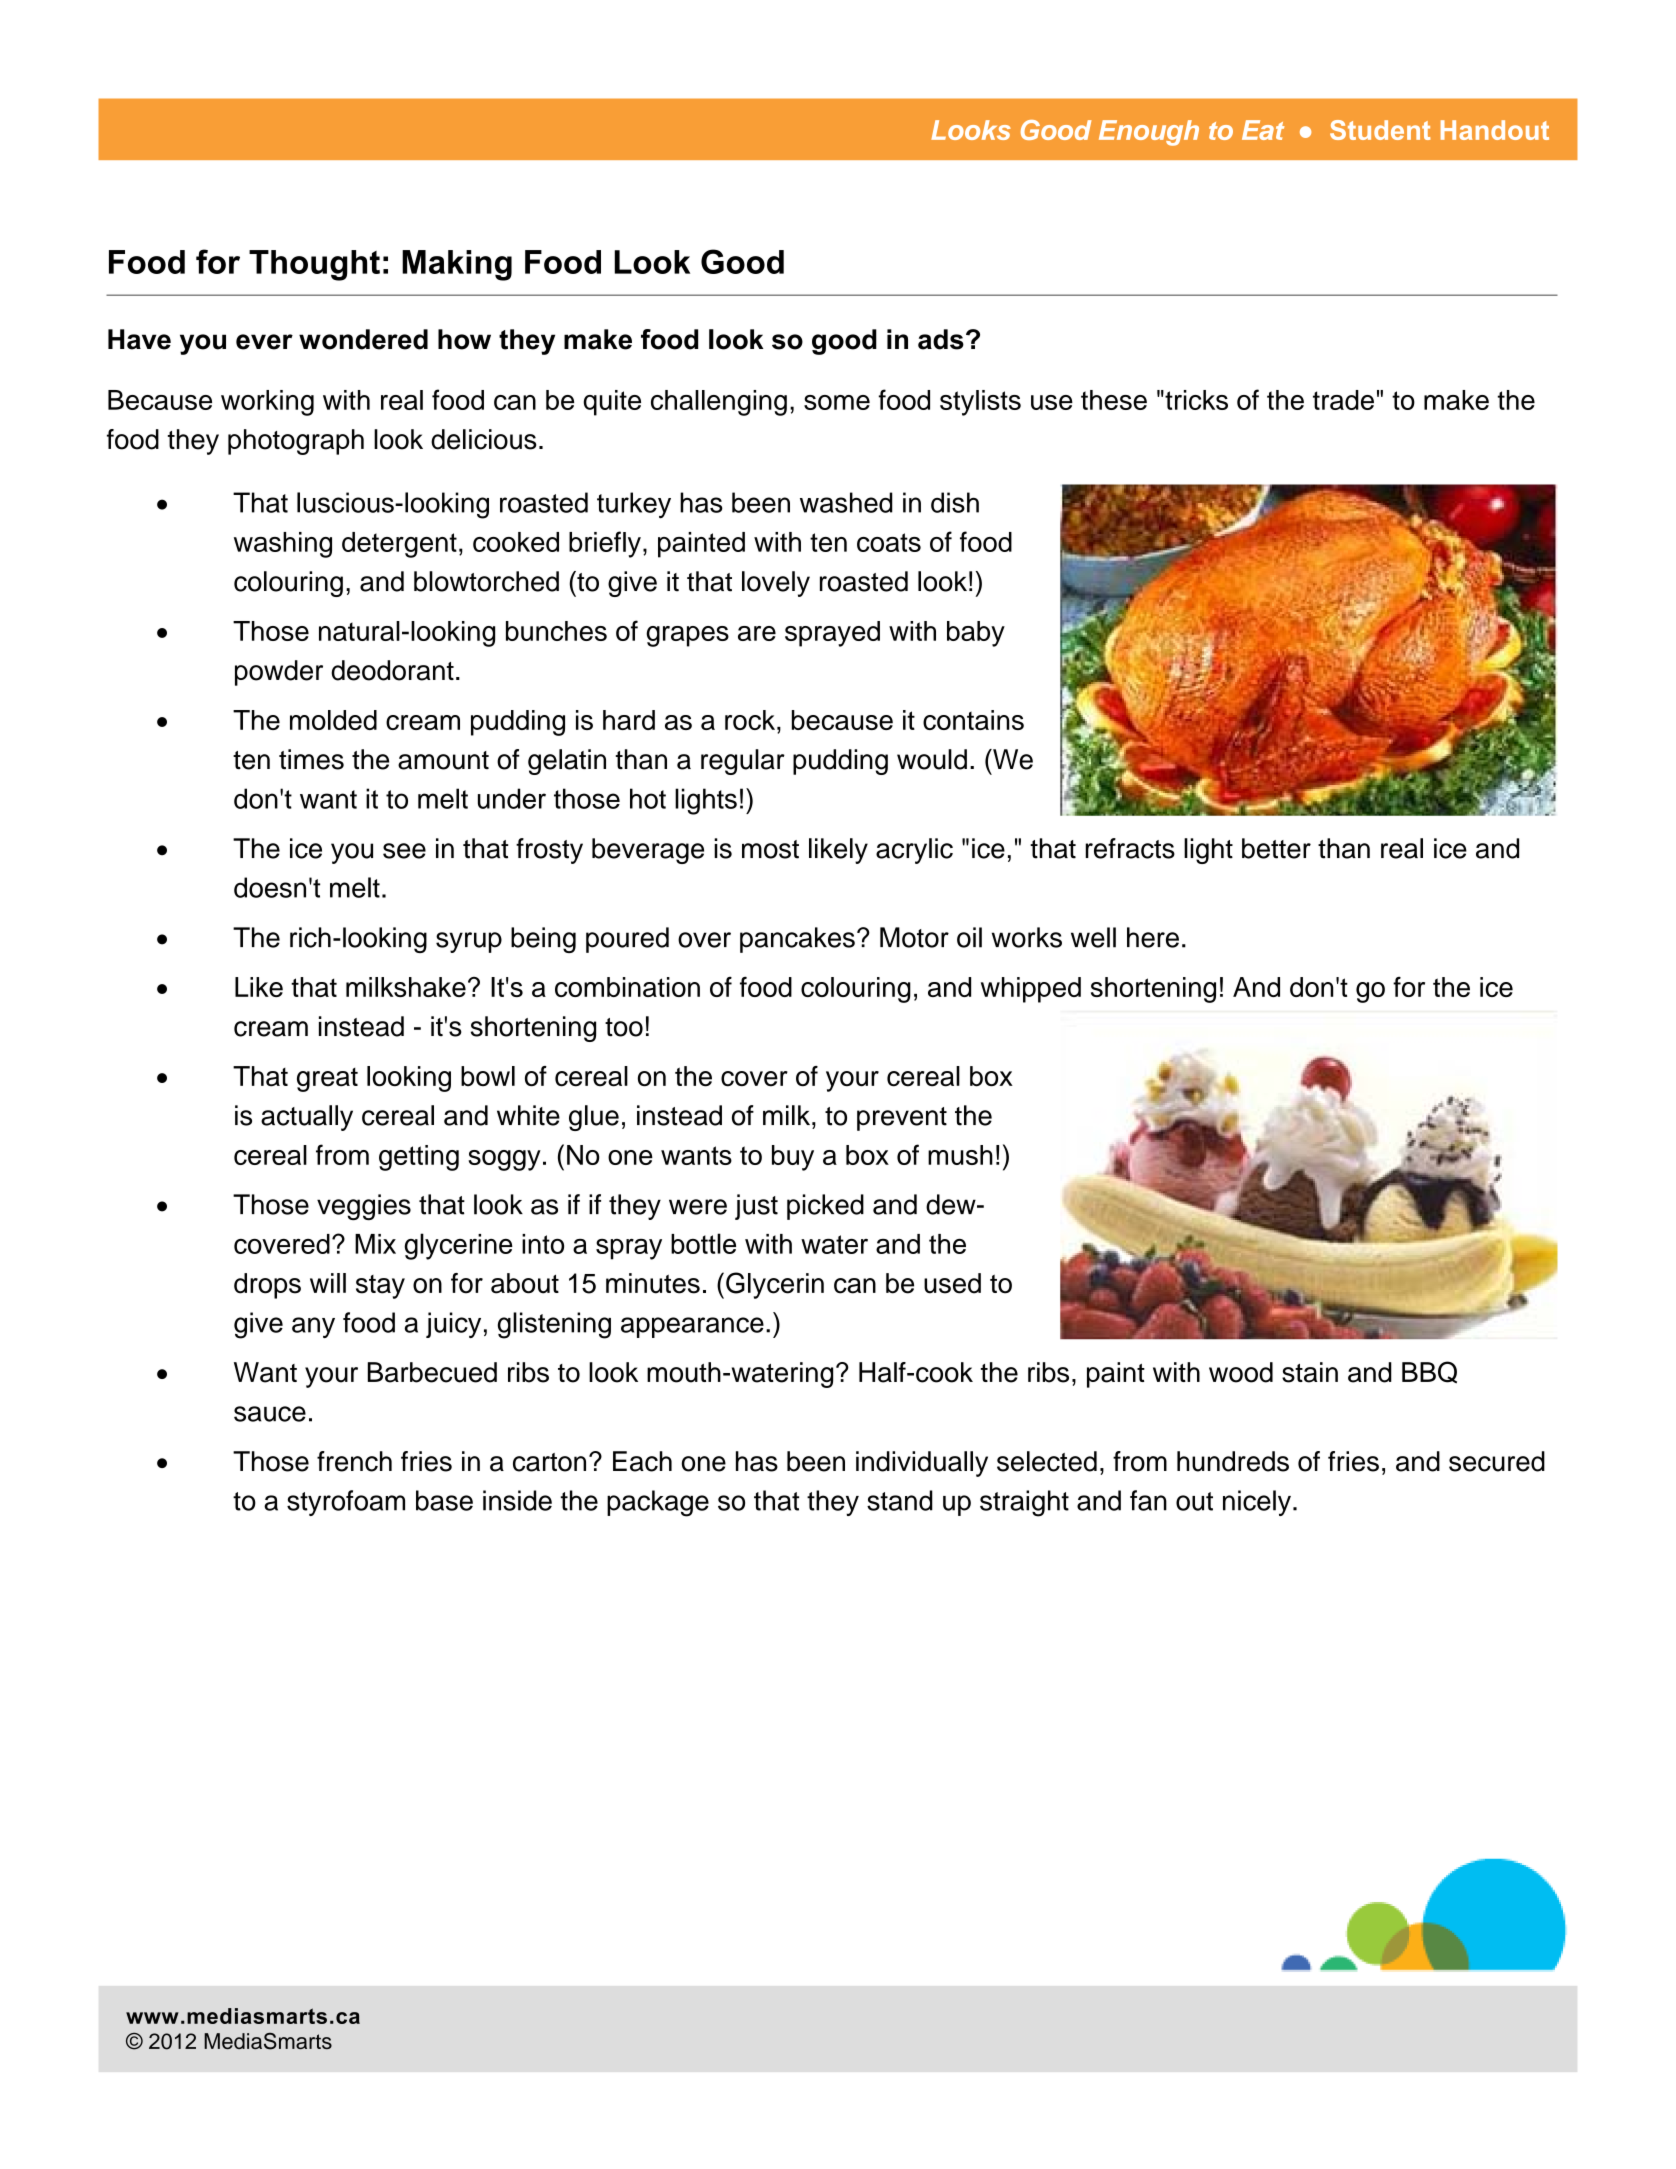 Image resolution: width=1676 pixels, height=2169 pixels. I want to click on Enough, so click(1149, 133).
